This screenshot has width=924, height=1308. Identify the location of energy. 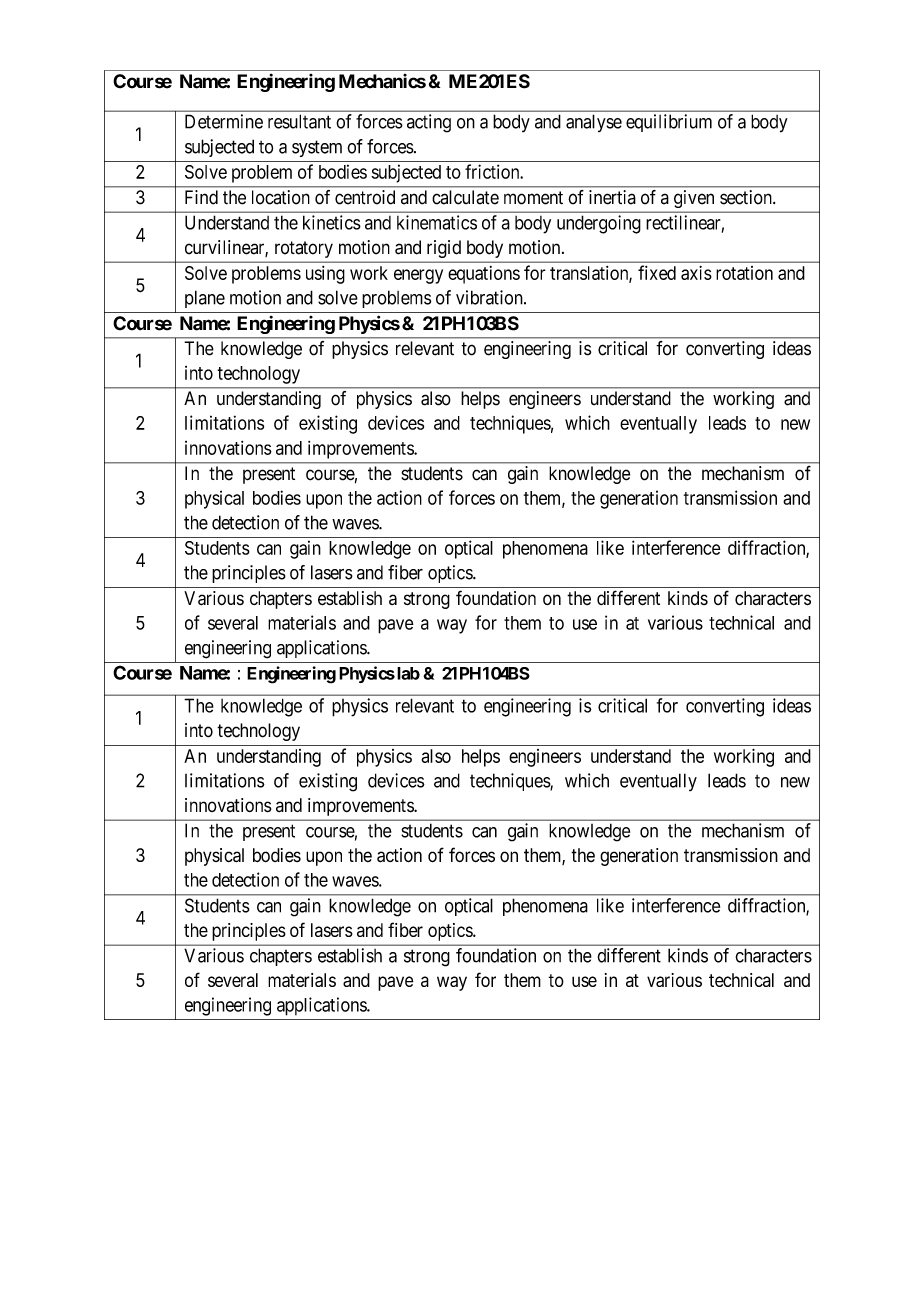
(418, 276).
